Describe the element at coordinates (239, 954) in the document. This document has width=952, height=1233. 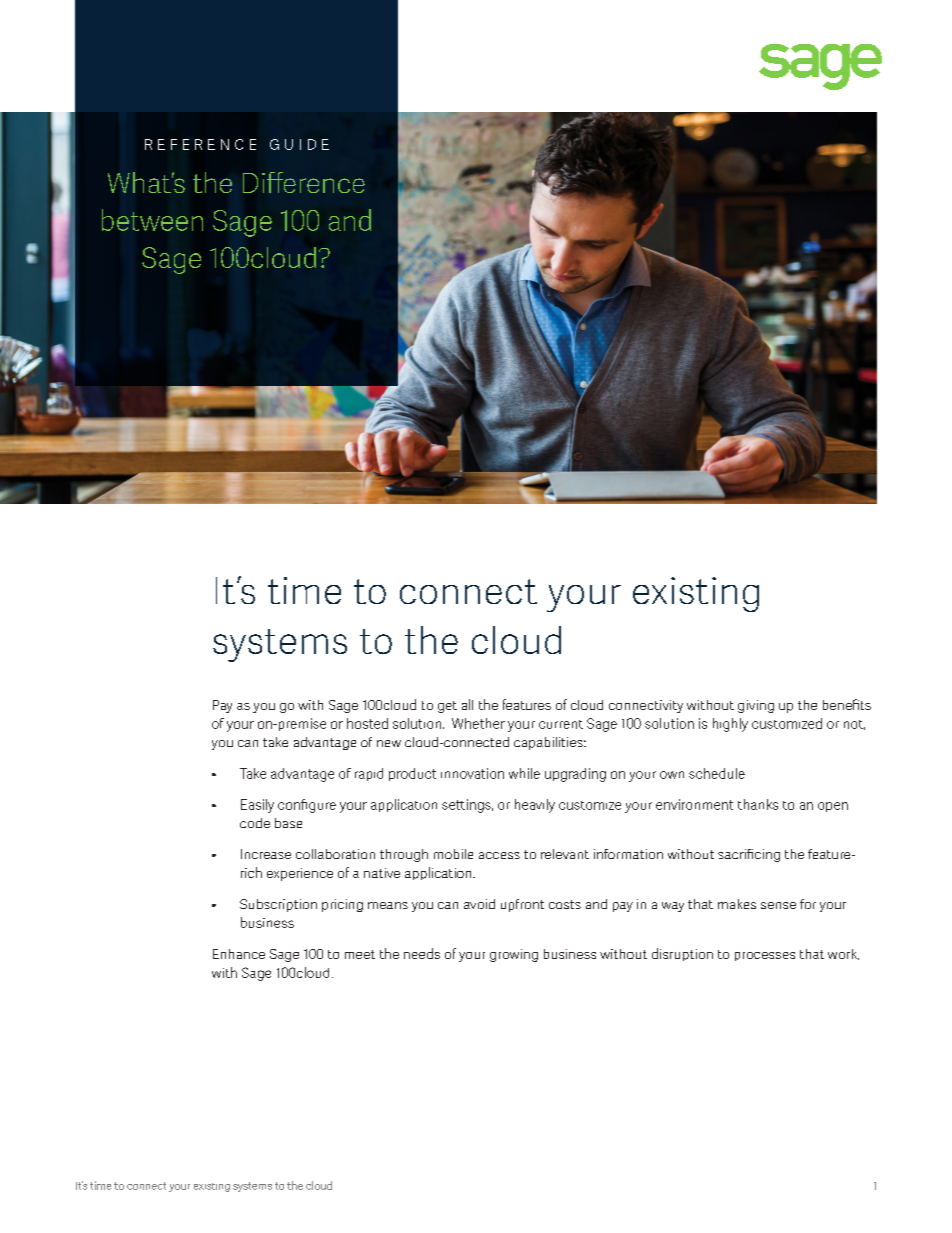
I see `Enhance` at that location.
